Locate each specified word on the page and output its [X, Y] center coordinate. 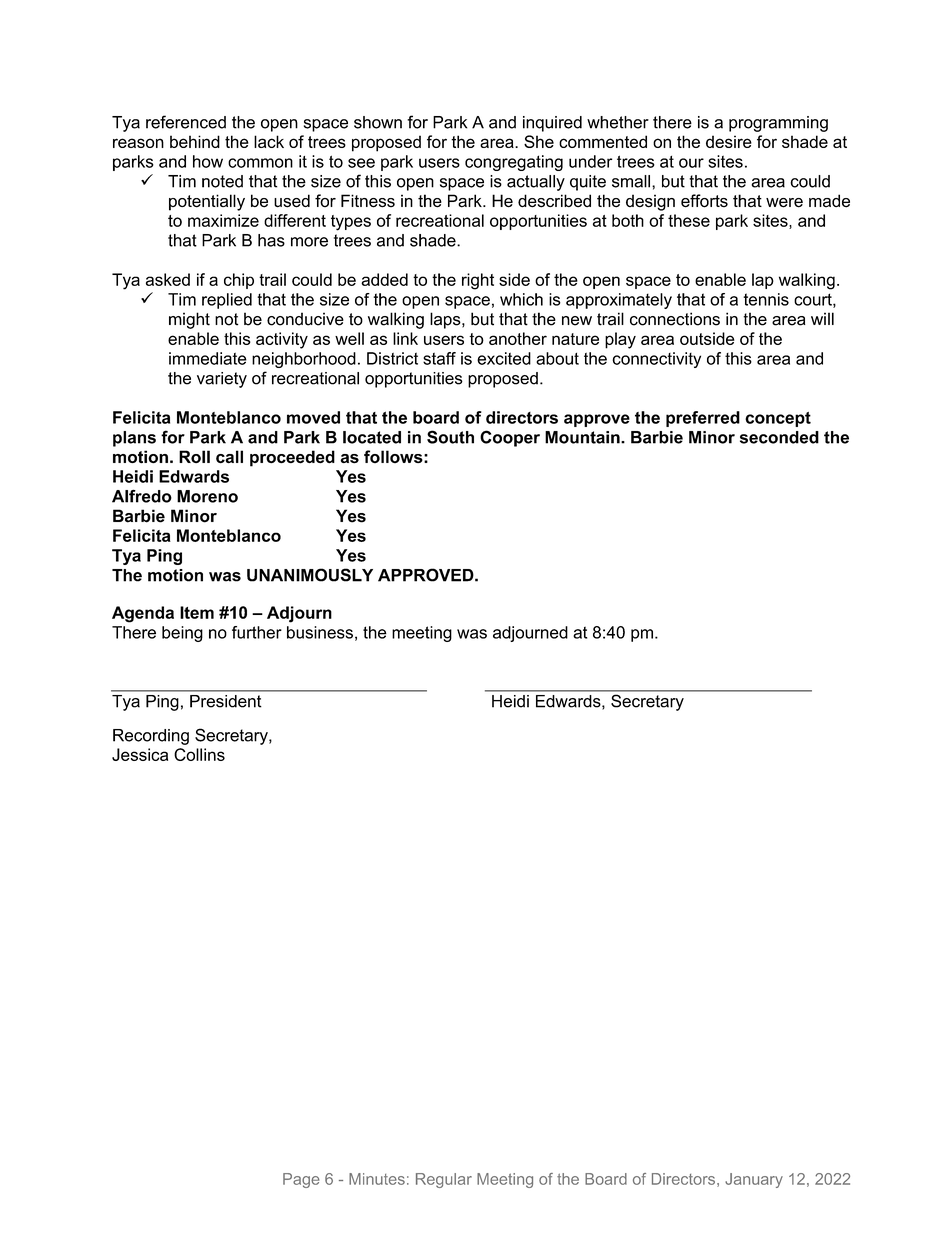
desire [729, 141]
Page [301, 1180]
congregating [514, 163]
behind [195, 141]
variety [222, 380]
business [320, 632]
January [754, 1180]
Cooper [510, 438]
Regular [444, 1180]
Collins [199, 754]
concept [778, 419]
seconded [779, 437]
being [182, 634]
